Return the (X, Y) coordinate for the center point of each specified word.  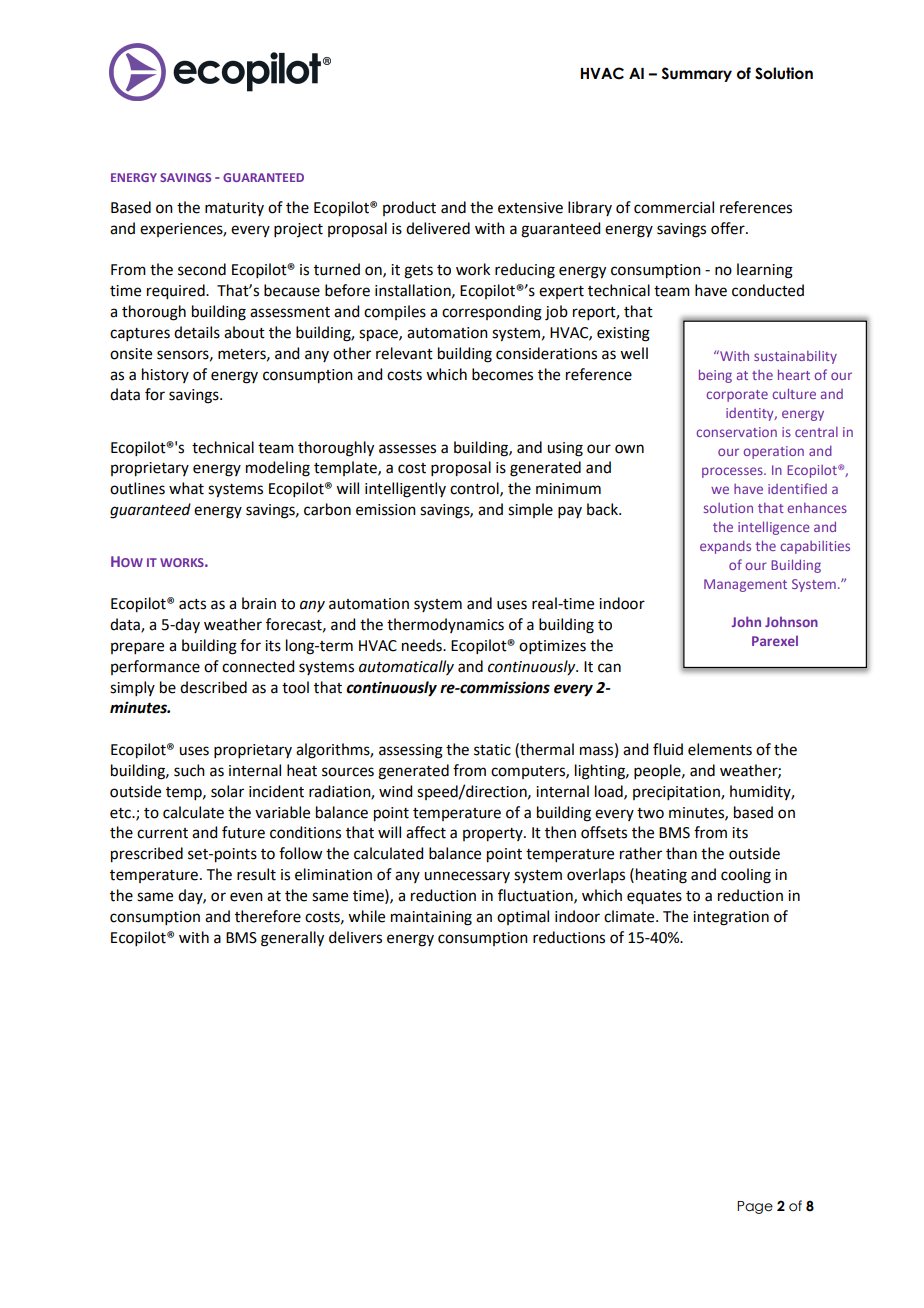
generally (292, 939)
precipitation (677, 793)
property (494, 835)
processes (733, 472)
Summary (697, 74)
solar (227, 791)
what (186, 488)
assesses (407, 449)
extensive (530, 208)
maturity (234, 209)
